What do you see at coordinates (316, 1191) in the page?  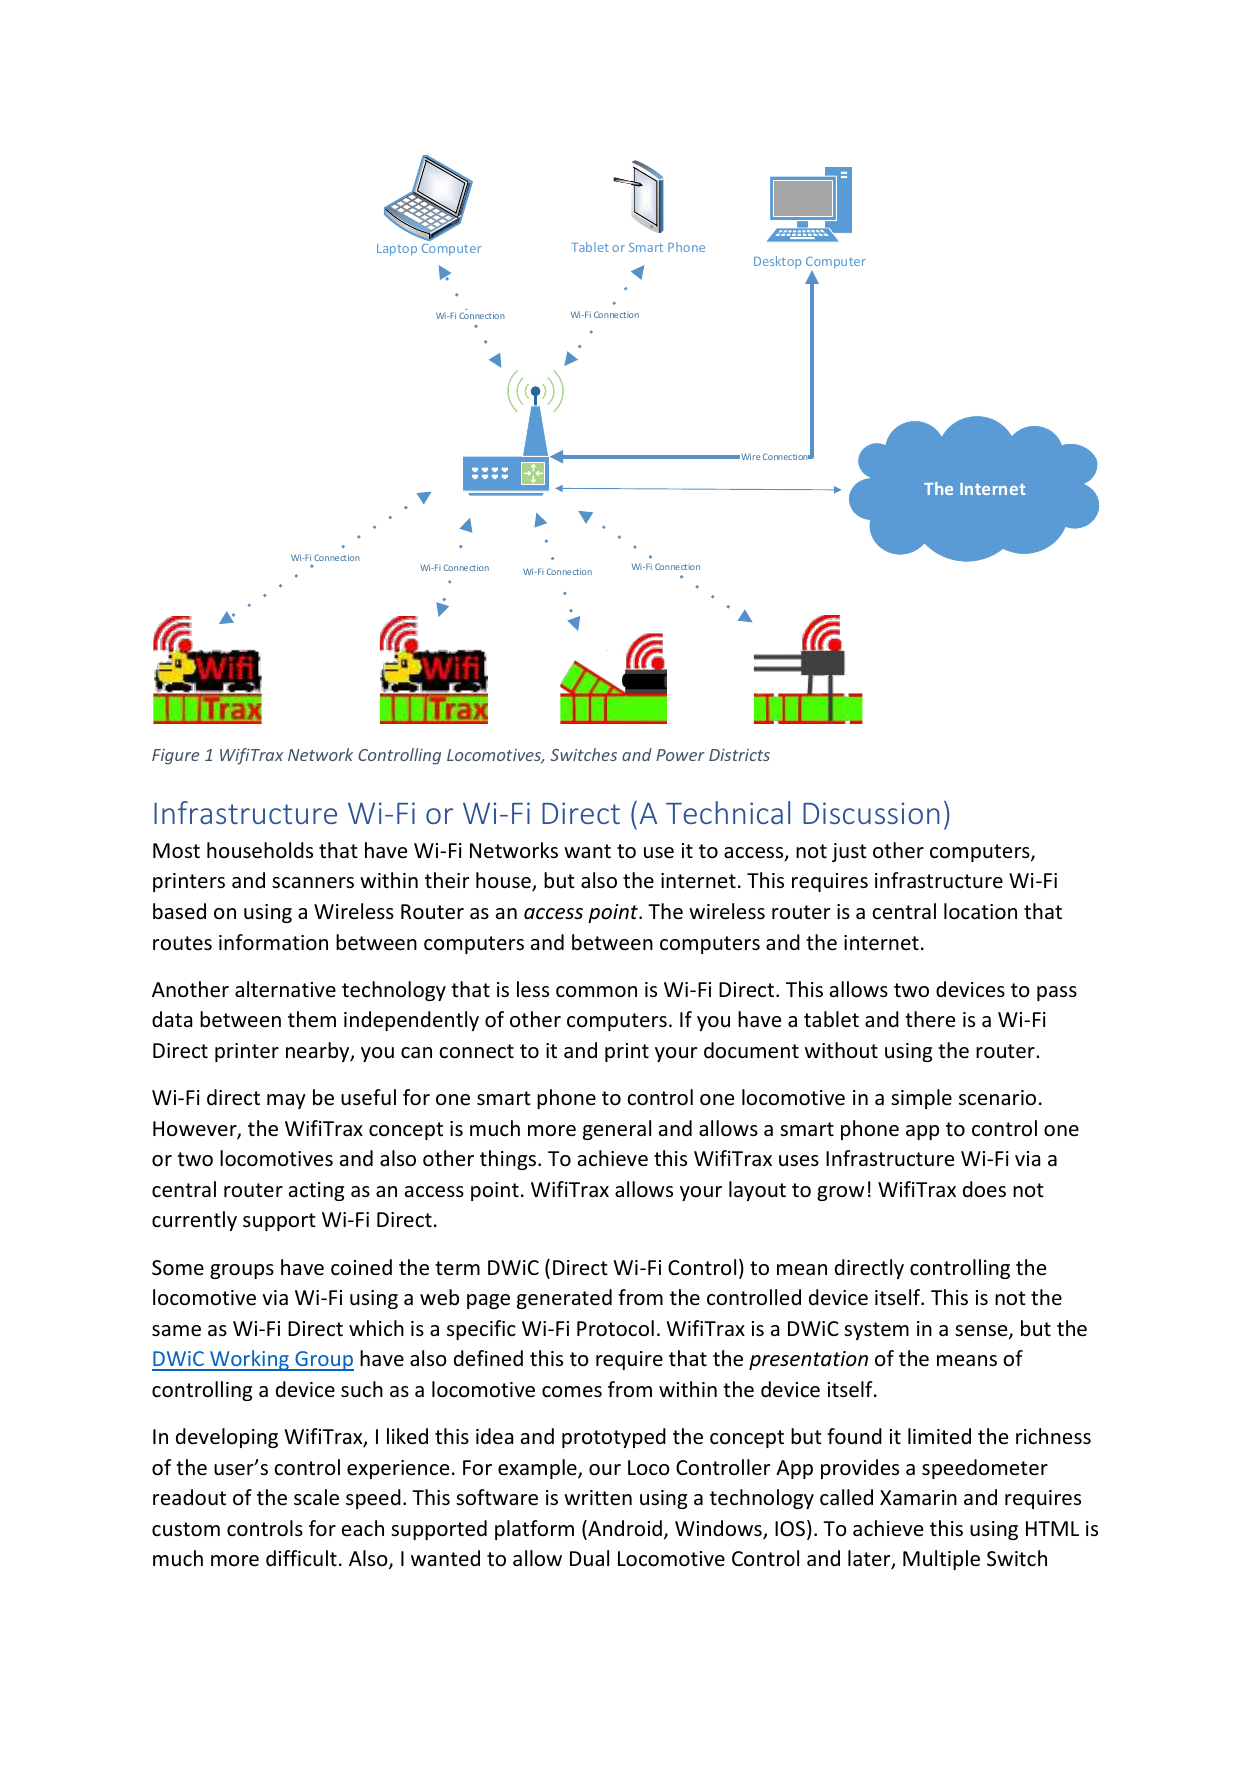 I see `acting` at bounding box center [316, 1191].
